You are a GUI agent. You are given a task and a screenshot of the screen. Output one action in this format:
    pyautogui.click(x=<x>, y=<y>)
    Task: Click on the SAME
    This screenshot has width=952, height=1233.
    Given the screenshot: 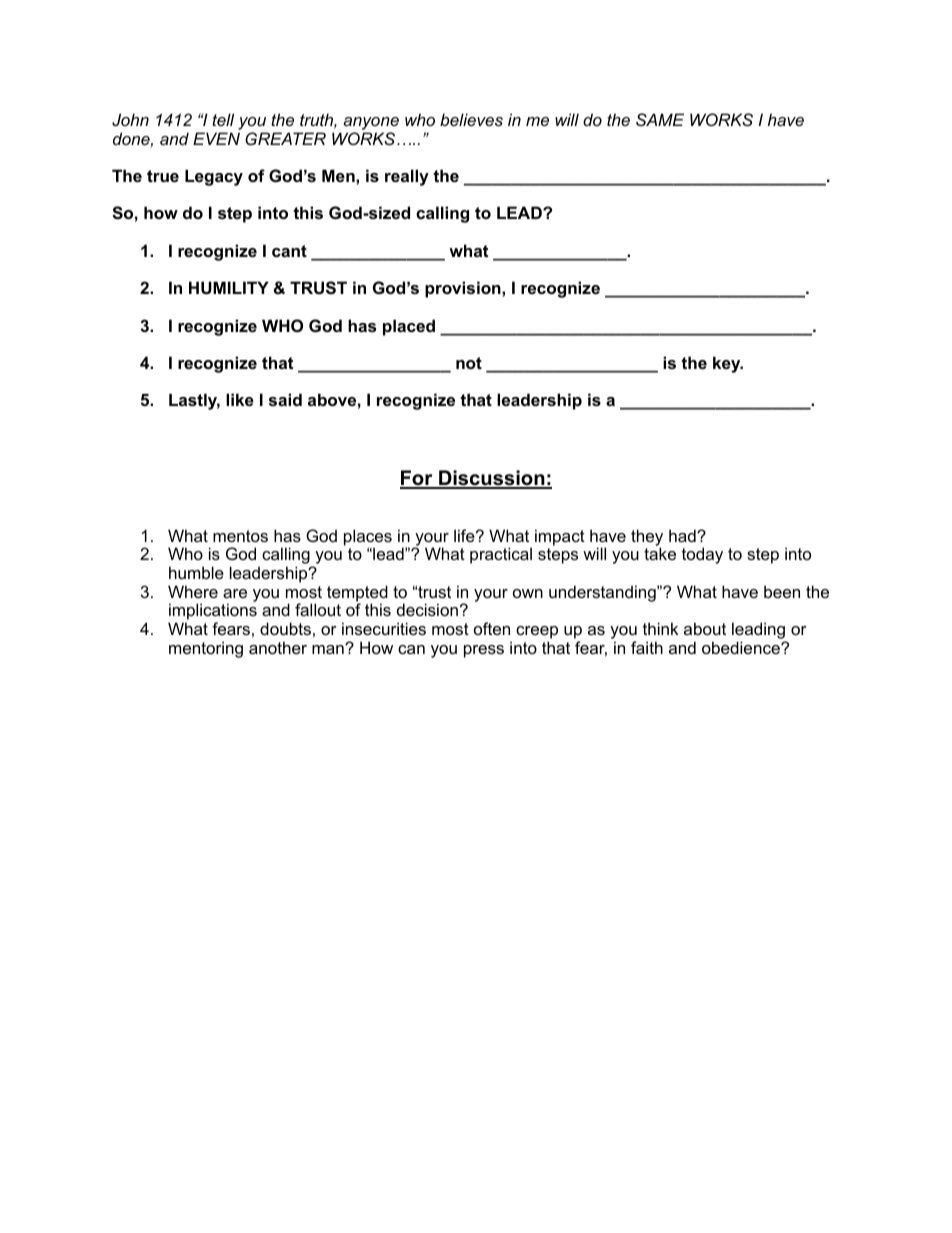 What is the action you would take?
    pyautogui.click(x=660, y=119)
